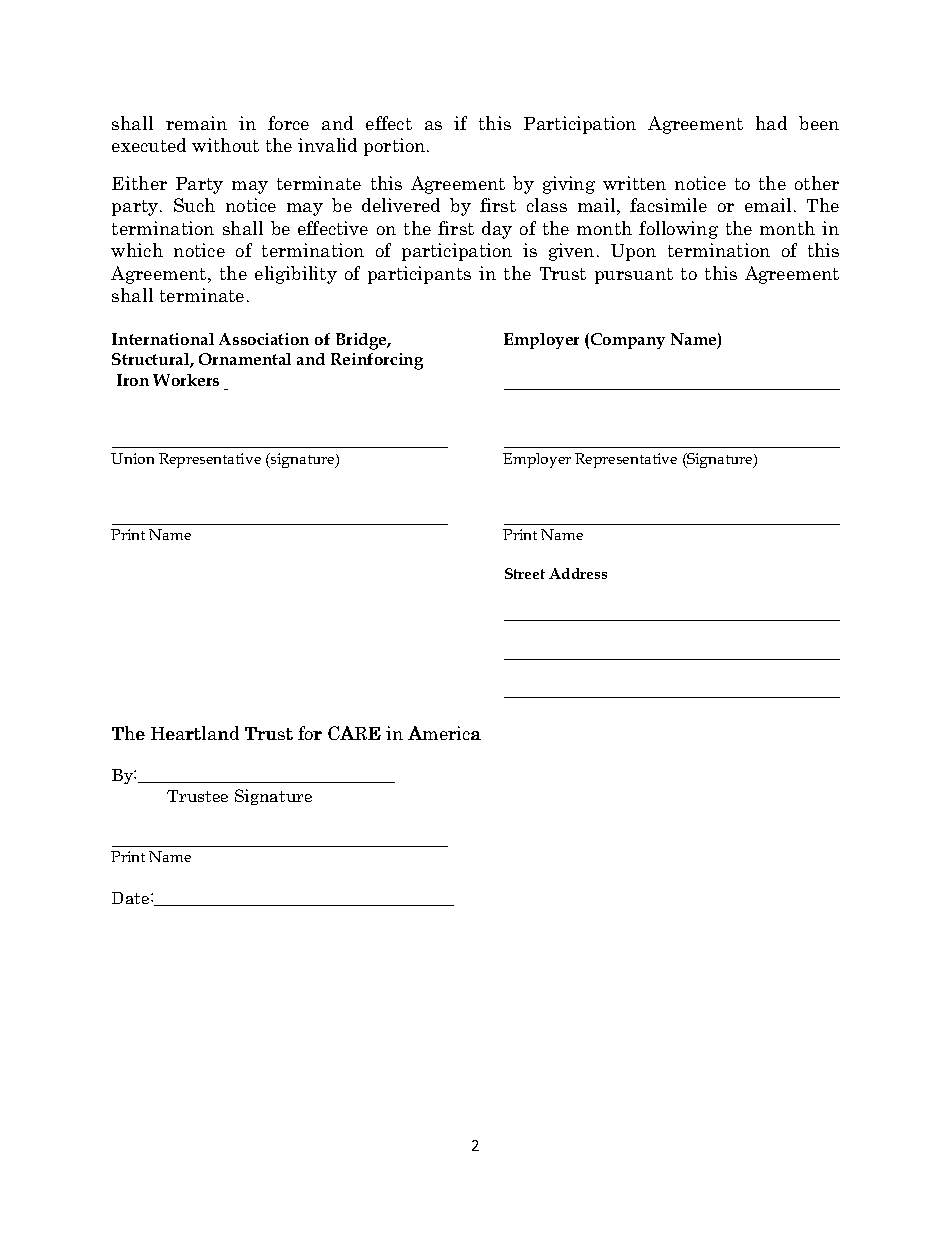  Describe the element at coordinates (225, 145) in the image. I see `without` at that location.
